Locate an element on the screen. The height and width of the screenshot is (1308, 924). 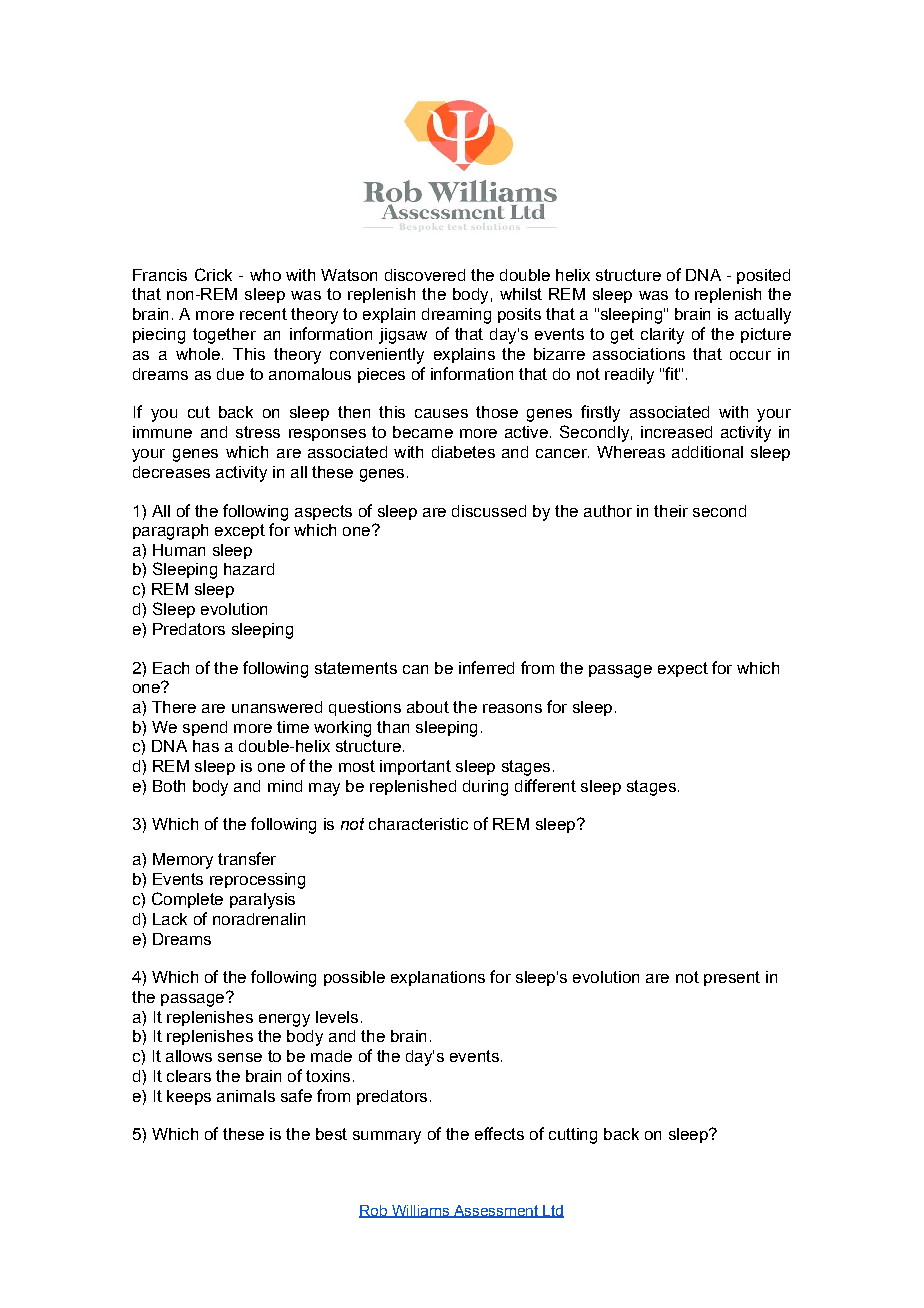
recent is located at coordinates (263, 314).
